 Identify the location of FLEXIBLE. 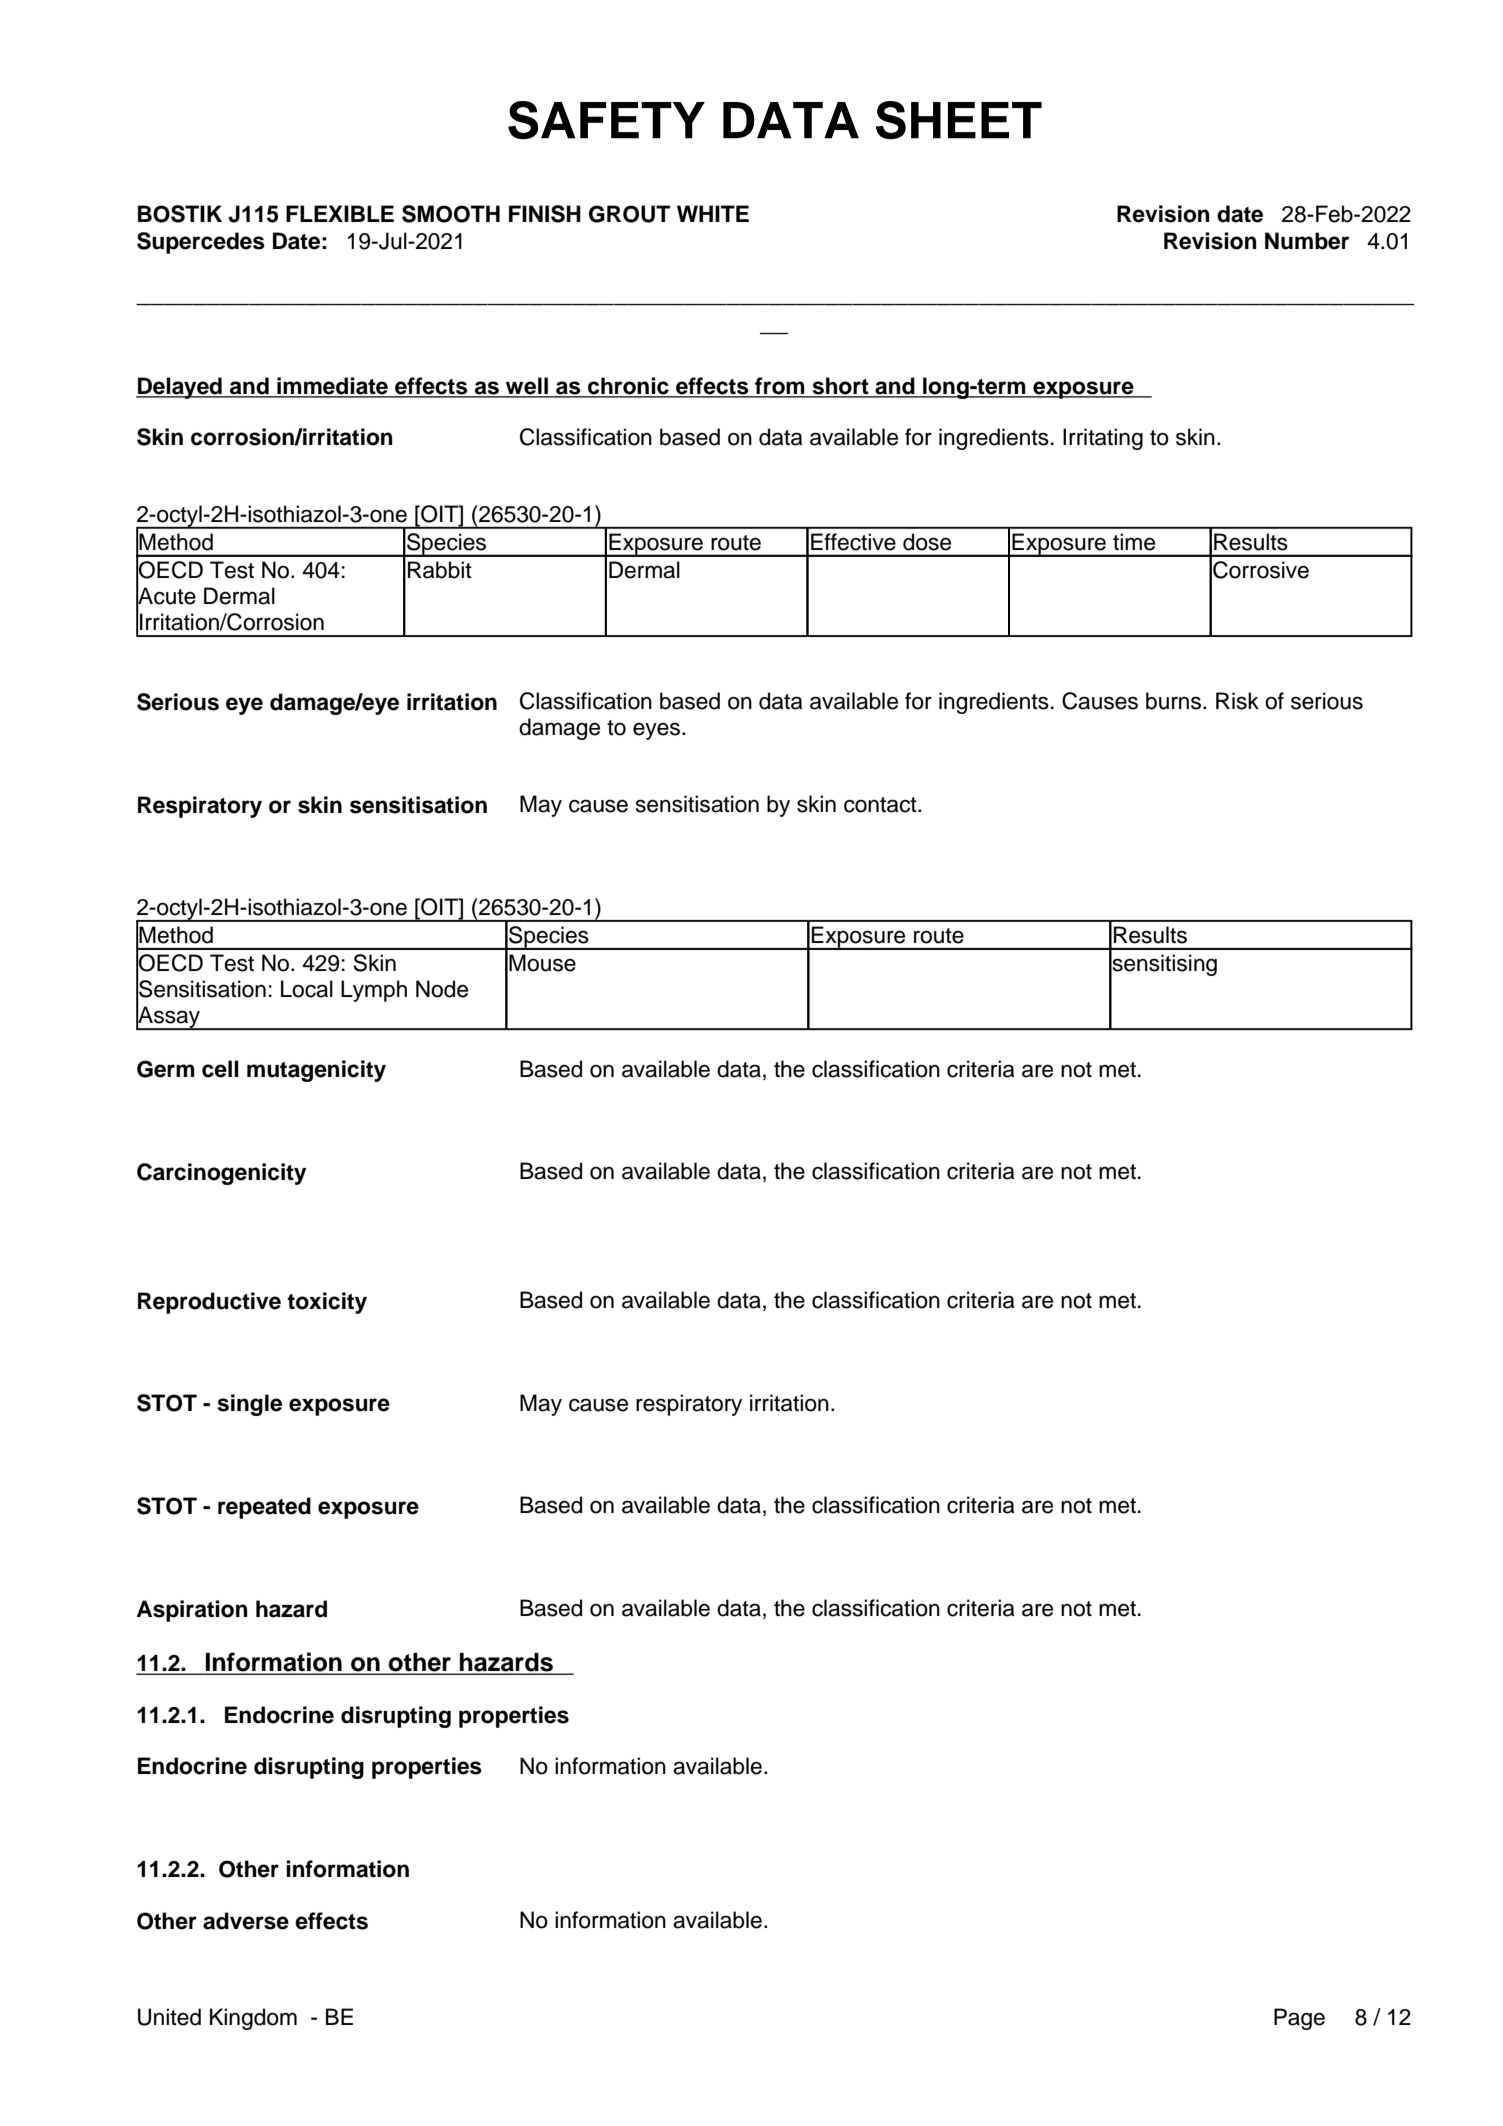
(340, 213).
